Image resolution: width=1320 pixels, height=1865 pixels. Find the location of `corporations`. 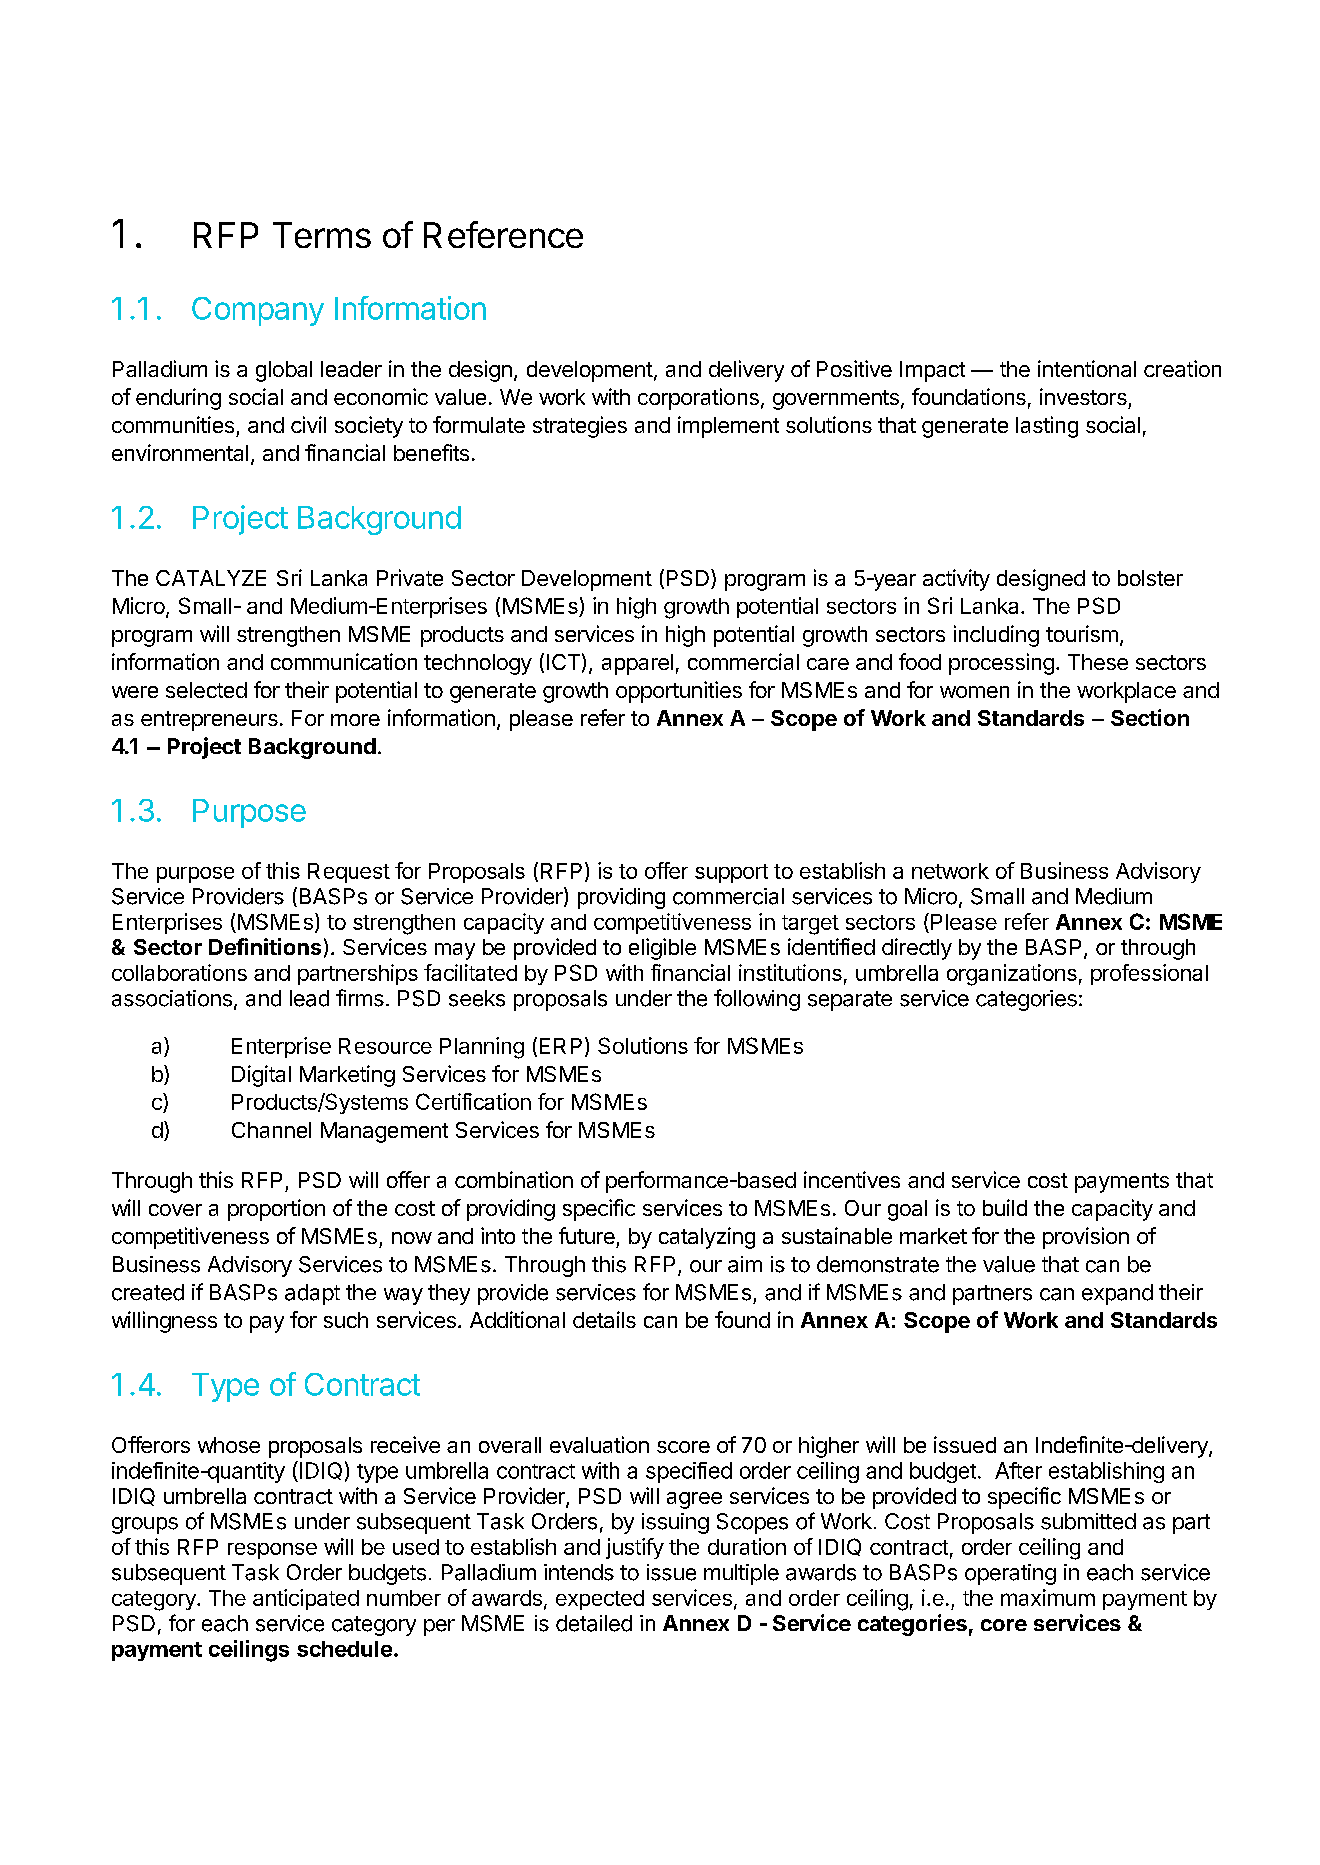

corporations is located at coordinates (698, 399).
